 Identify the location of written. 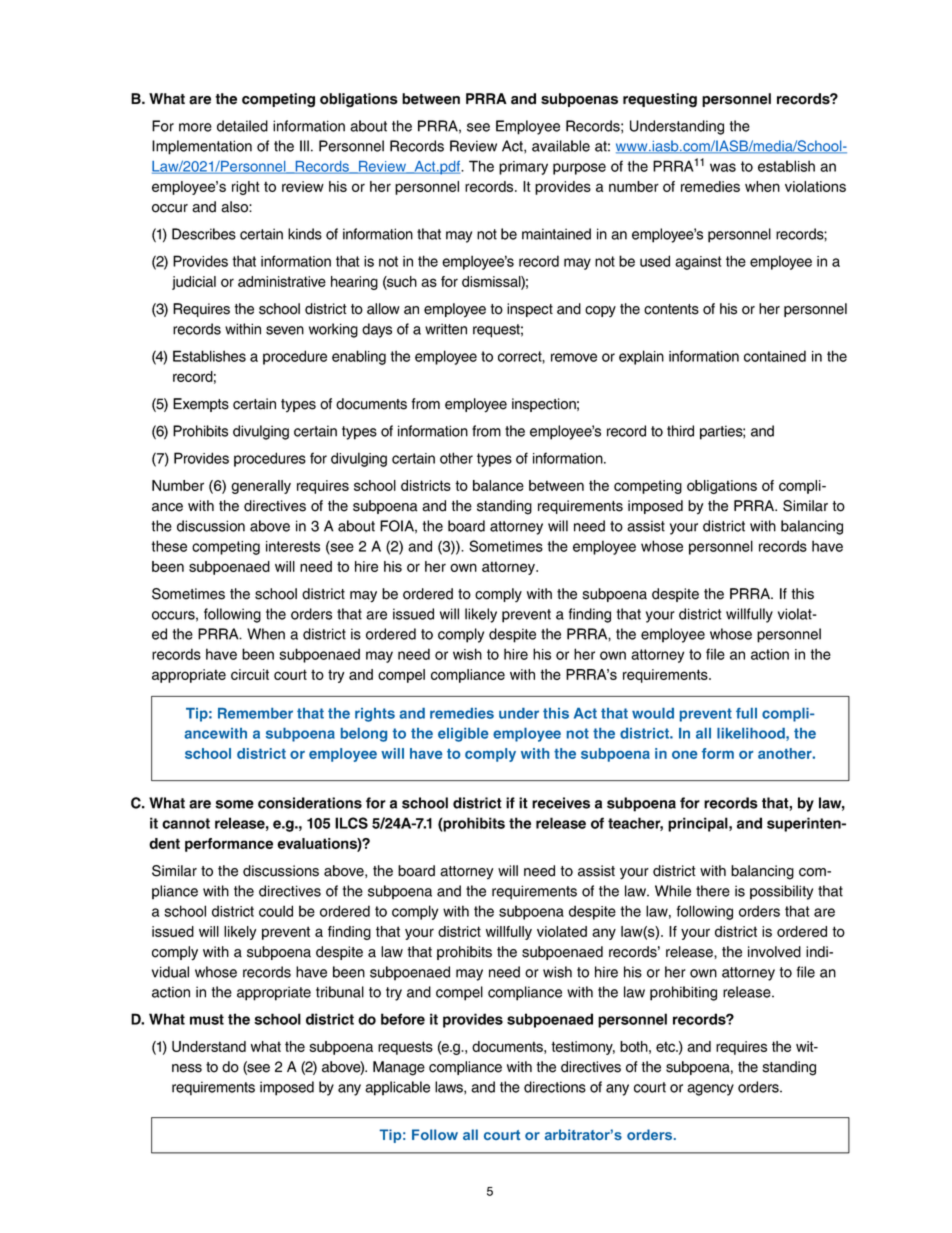
(446, 329).
